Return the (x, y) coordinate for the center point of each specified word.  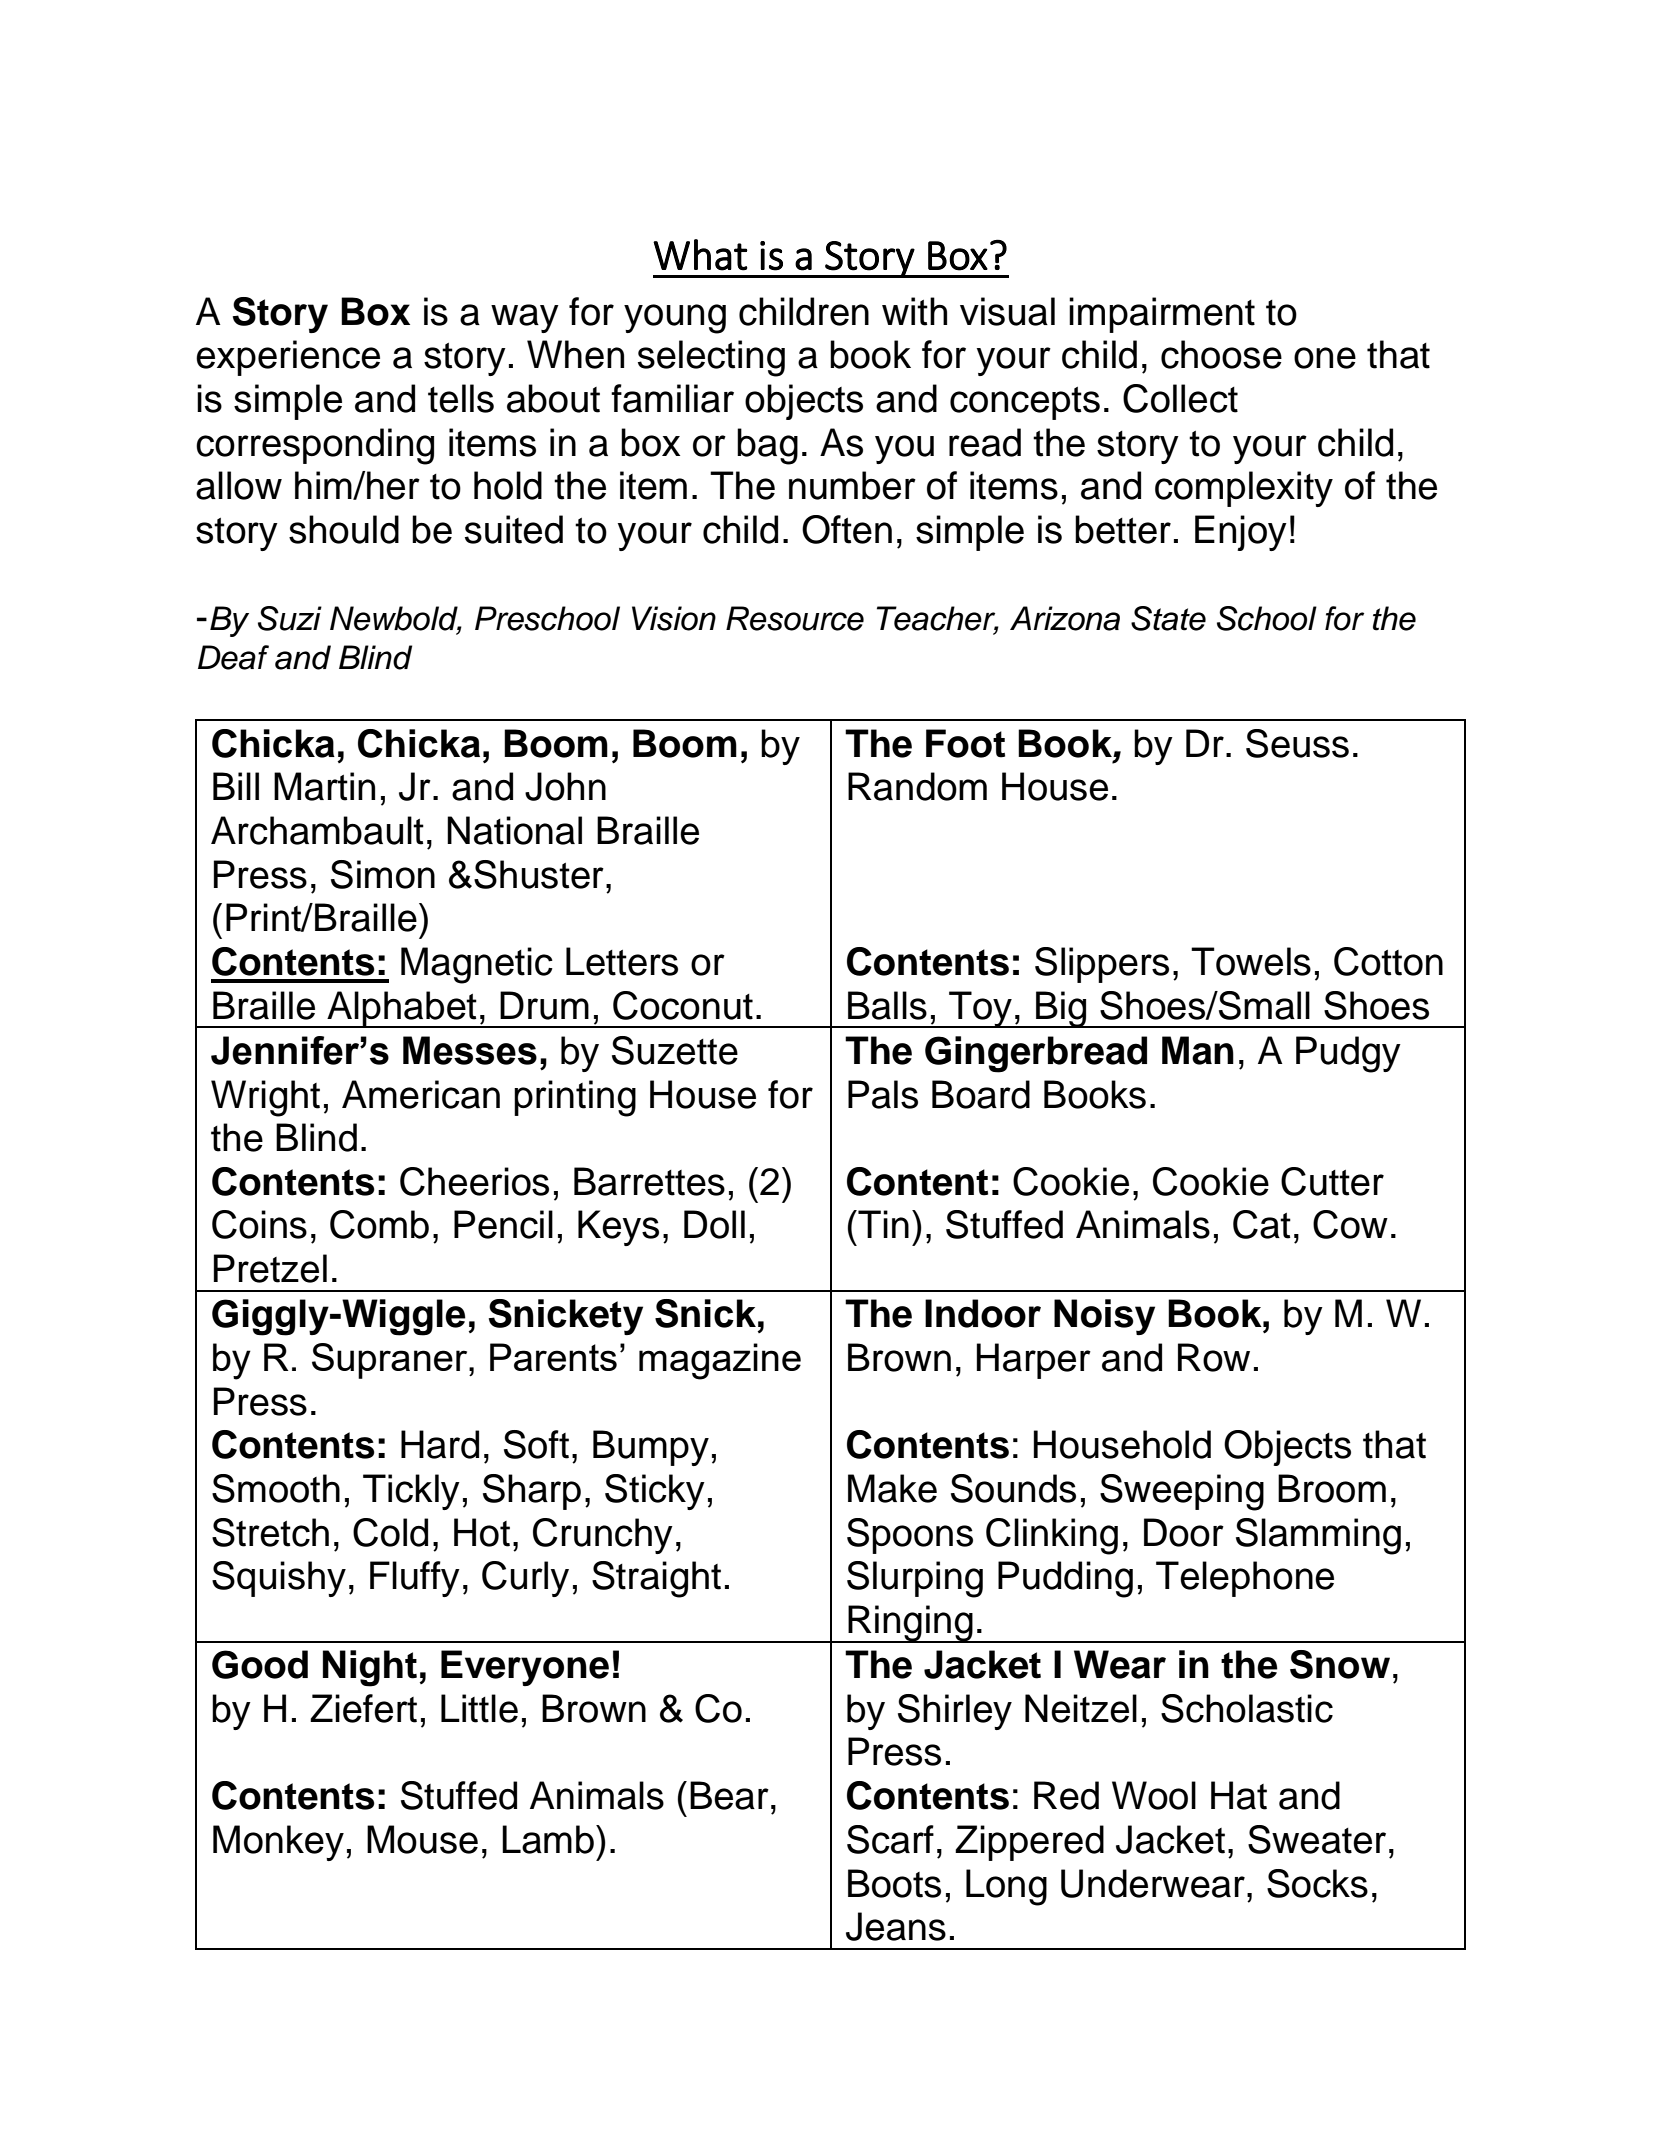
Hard (440, 1444)
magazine (720, 1361)
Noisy (1104, 1317)
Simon (383, 874)
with (914, 311)
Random (917, 786)
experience (288, 358)
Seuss (1297, 743)
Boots (894, 1883)
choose (1221, 354)
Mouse (422, 1839)
